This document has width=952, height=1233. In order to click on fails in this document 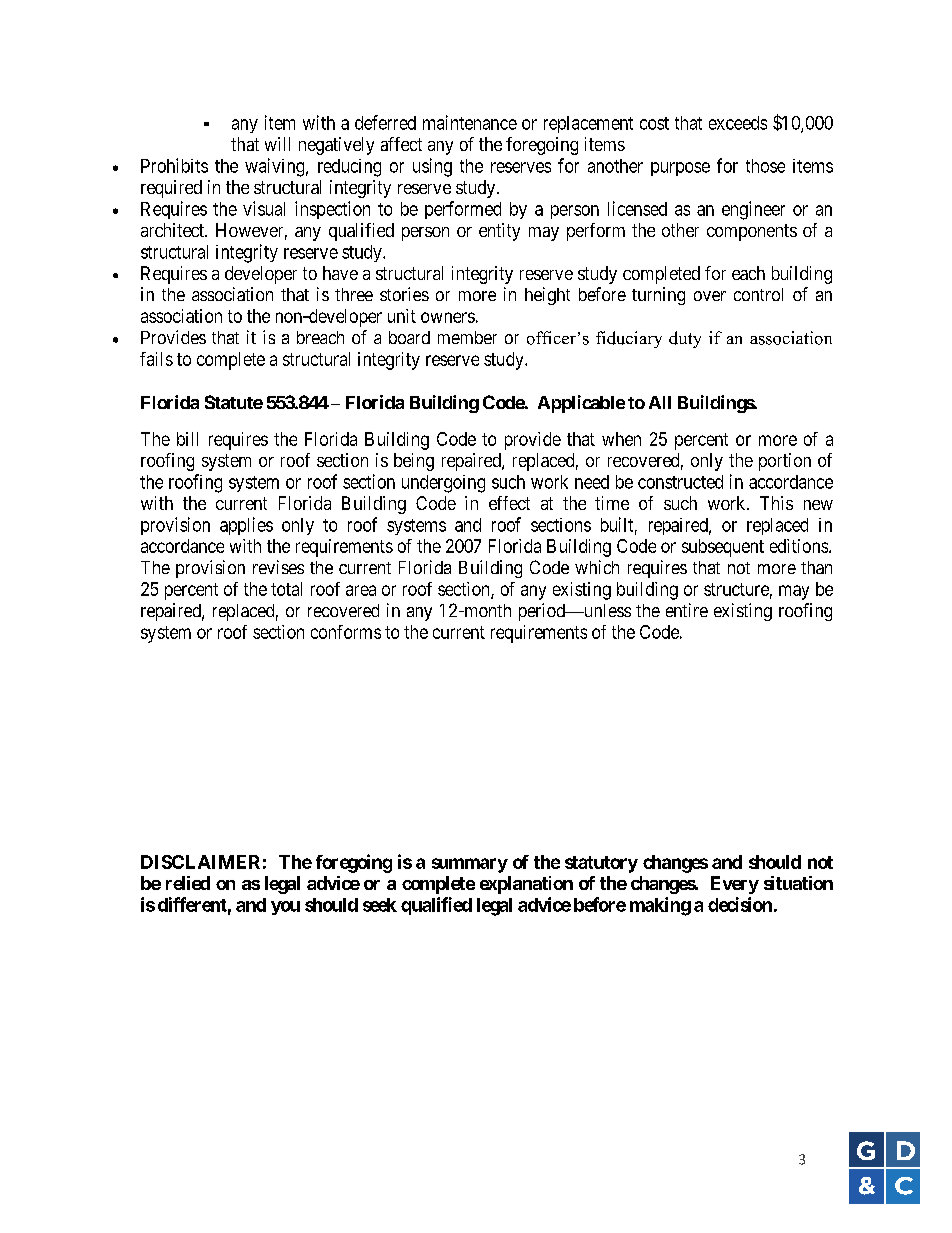, I will do `click(156, 359)`.
